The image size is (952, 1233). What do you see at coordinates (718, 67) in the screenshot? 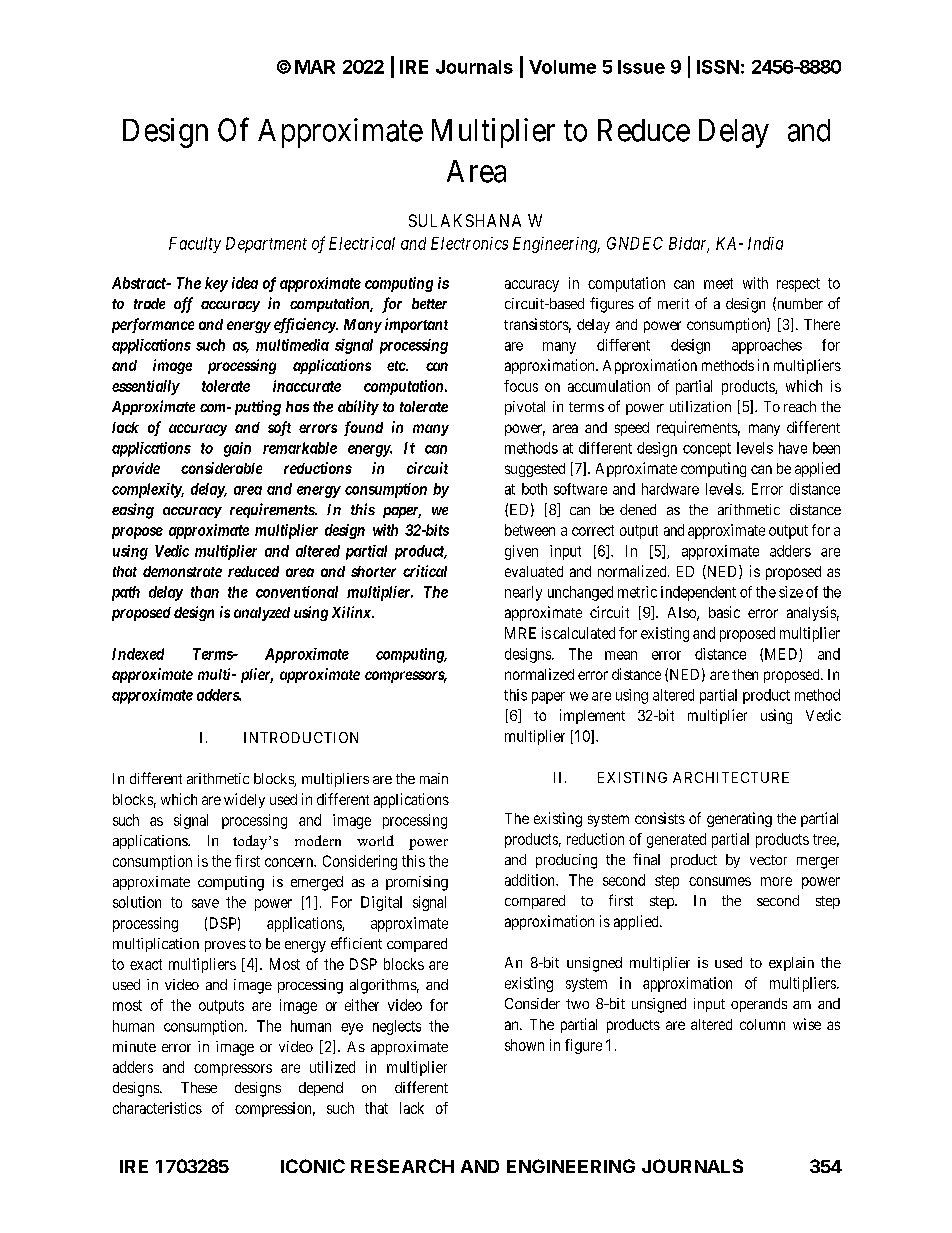
I see `ISSN` at bounding box center [718, 67].
